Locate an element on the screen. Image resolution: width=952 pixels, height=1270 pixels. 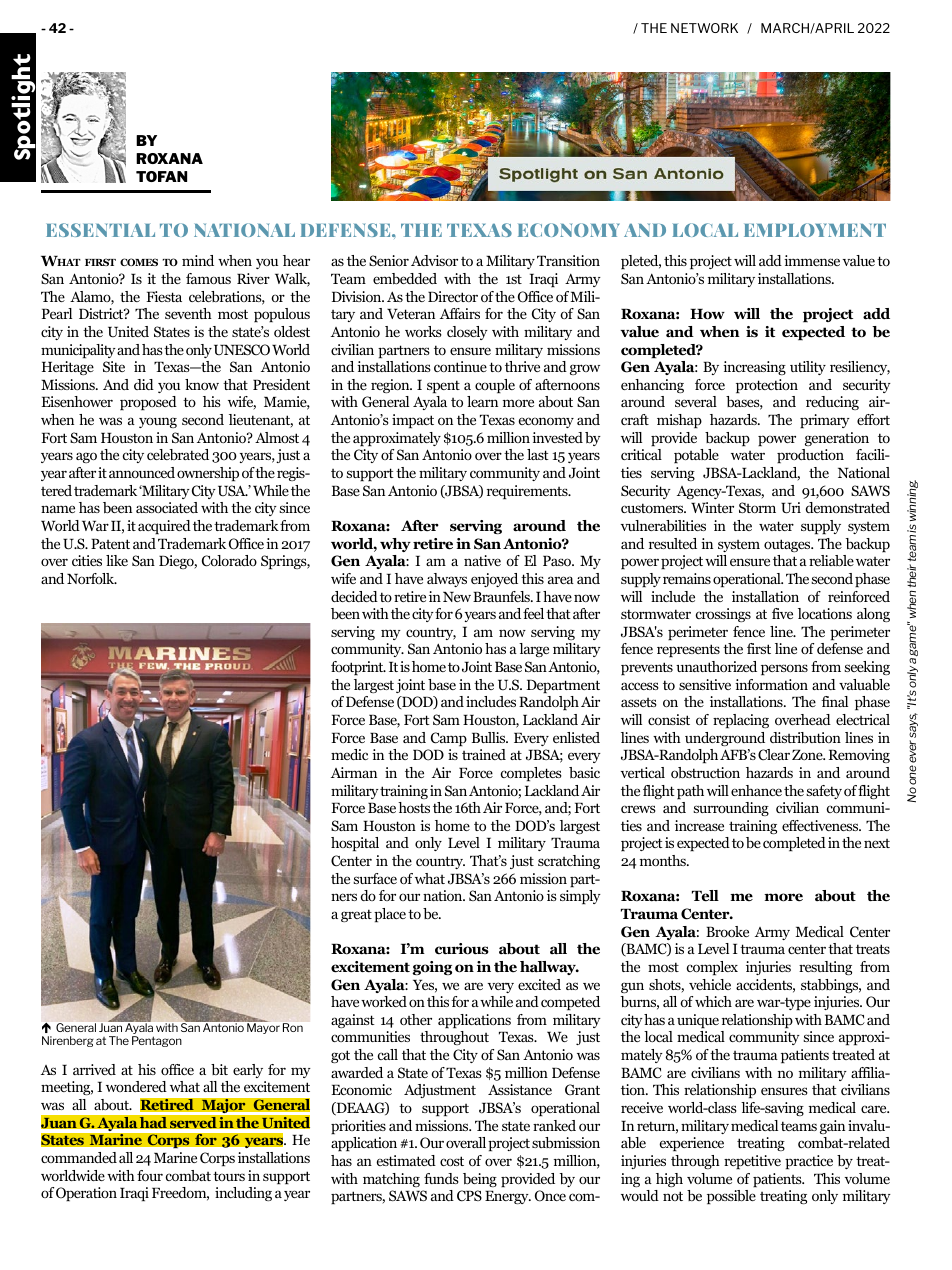
ESSENTIAL is located at coordinates (100, 230).
